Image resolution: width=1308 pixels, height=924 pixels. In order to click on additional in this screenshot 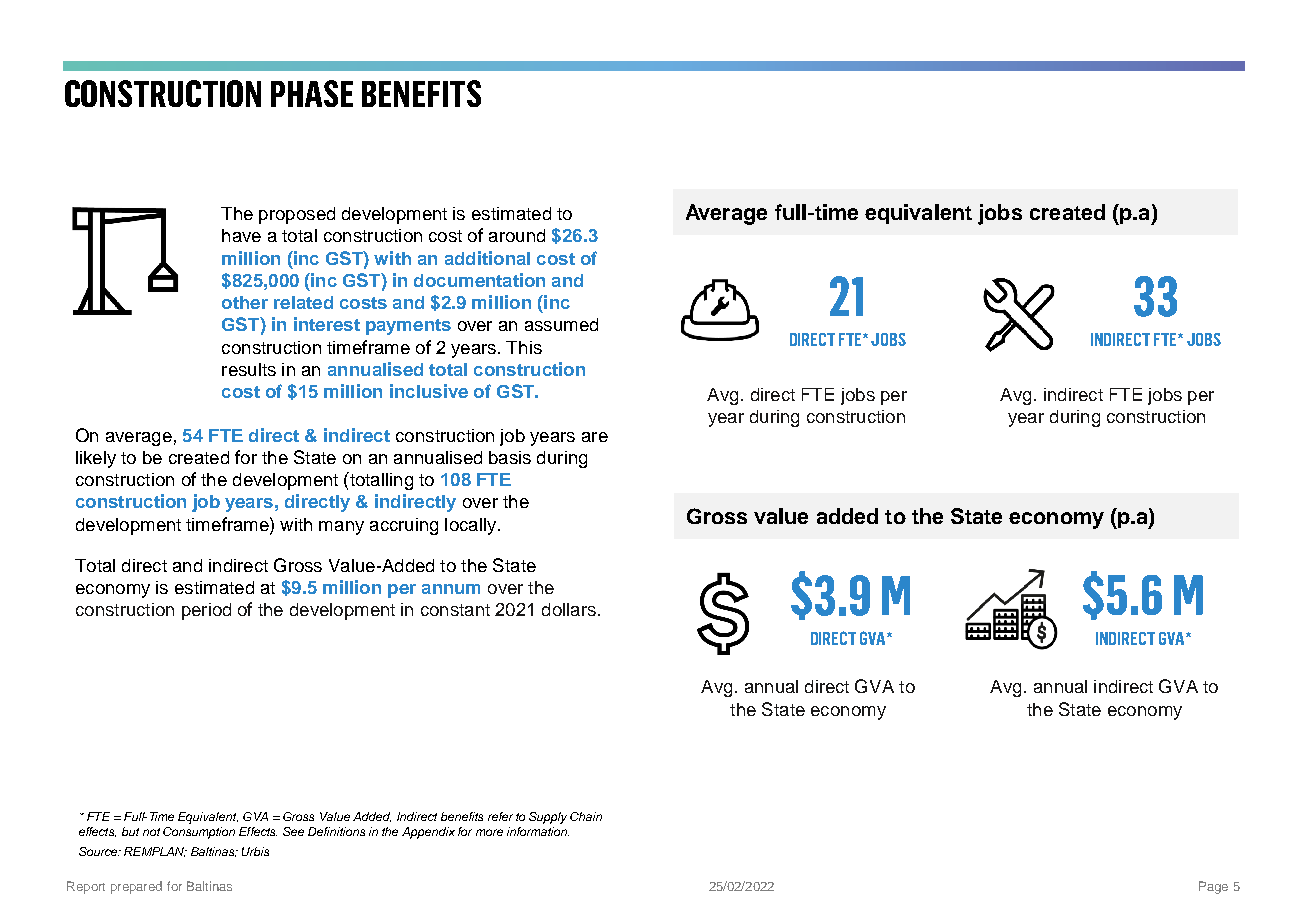, I will do `click(487, 258)`.
